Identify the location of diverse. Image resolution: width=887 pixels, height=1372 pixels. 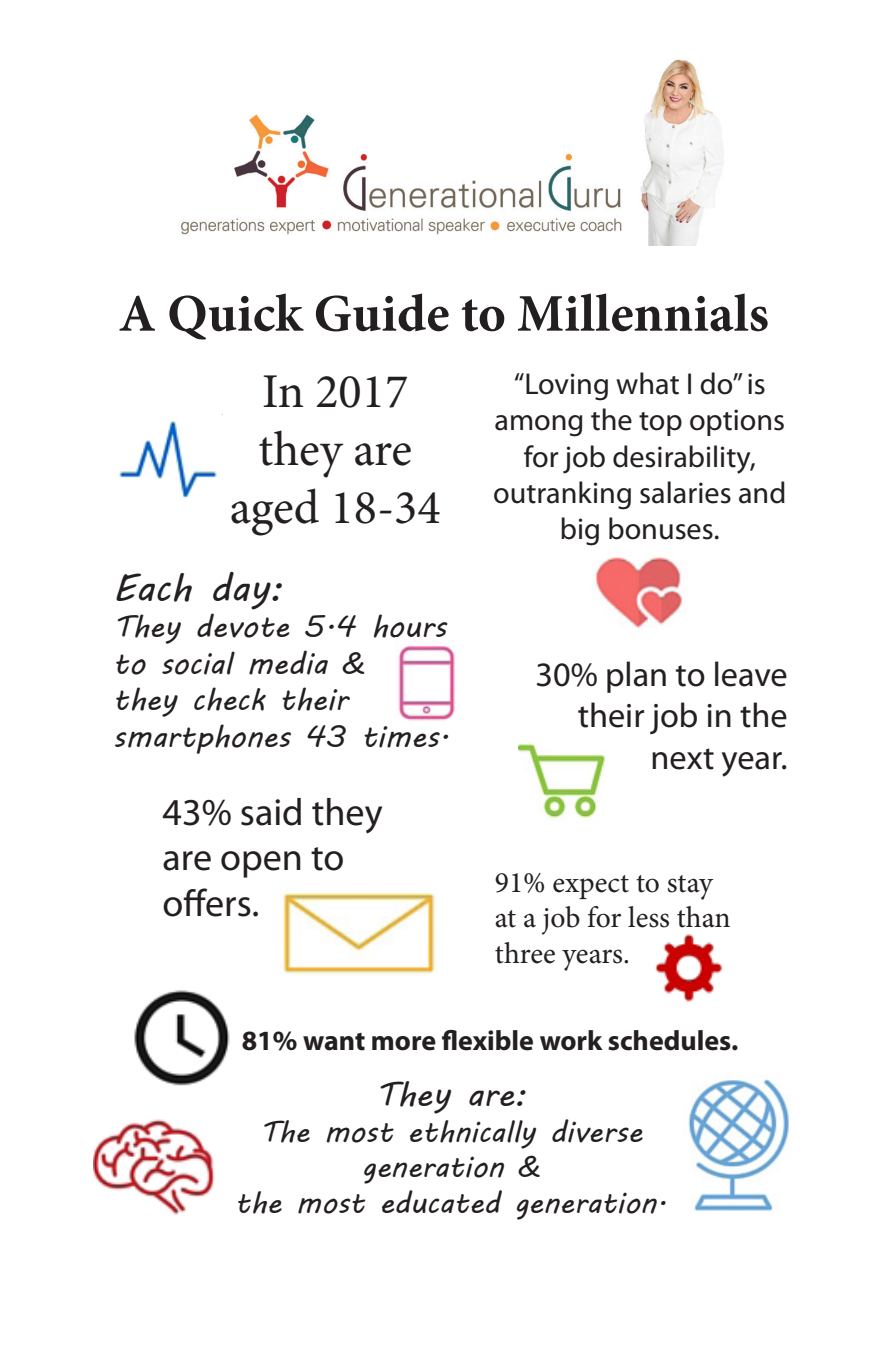
(597, 1131).
